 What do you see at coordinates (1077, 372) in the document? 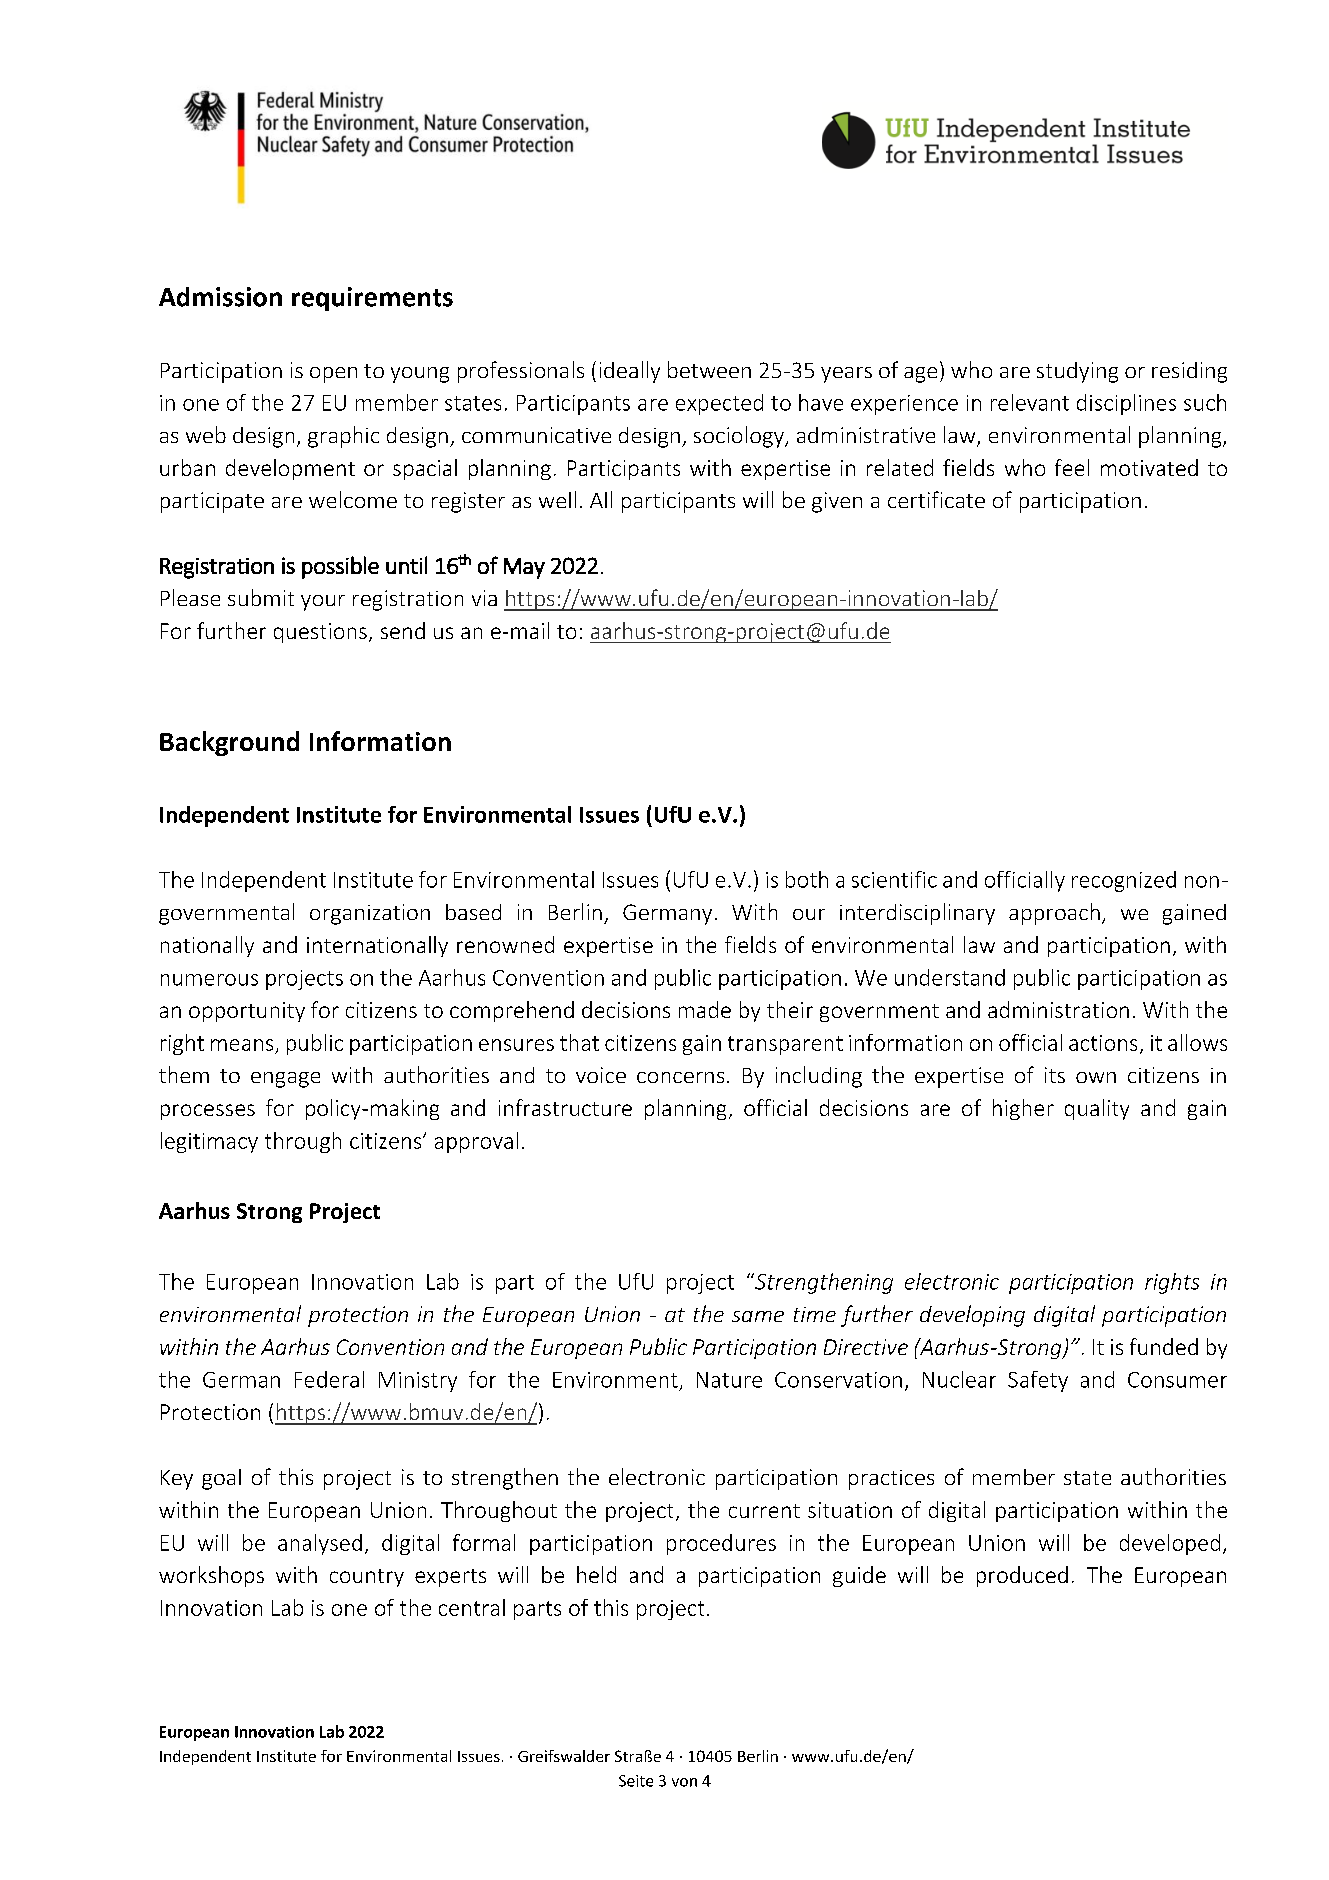
I see `studying` at bounding box center [1077, 372].
